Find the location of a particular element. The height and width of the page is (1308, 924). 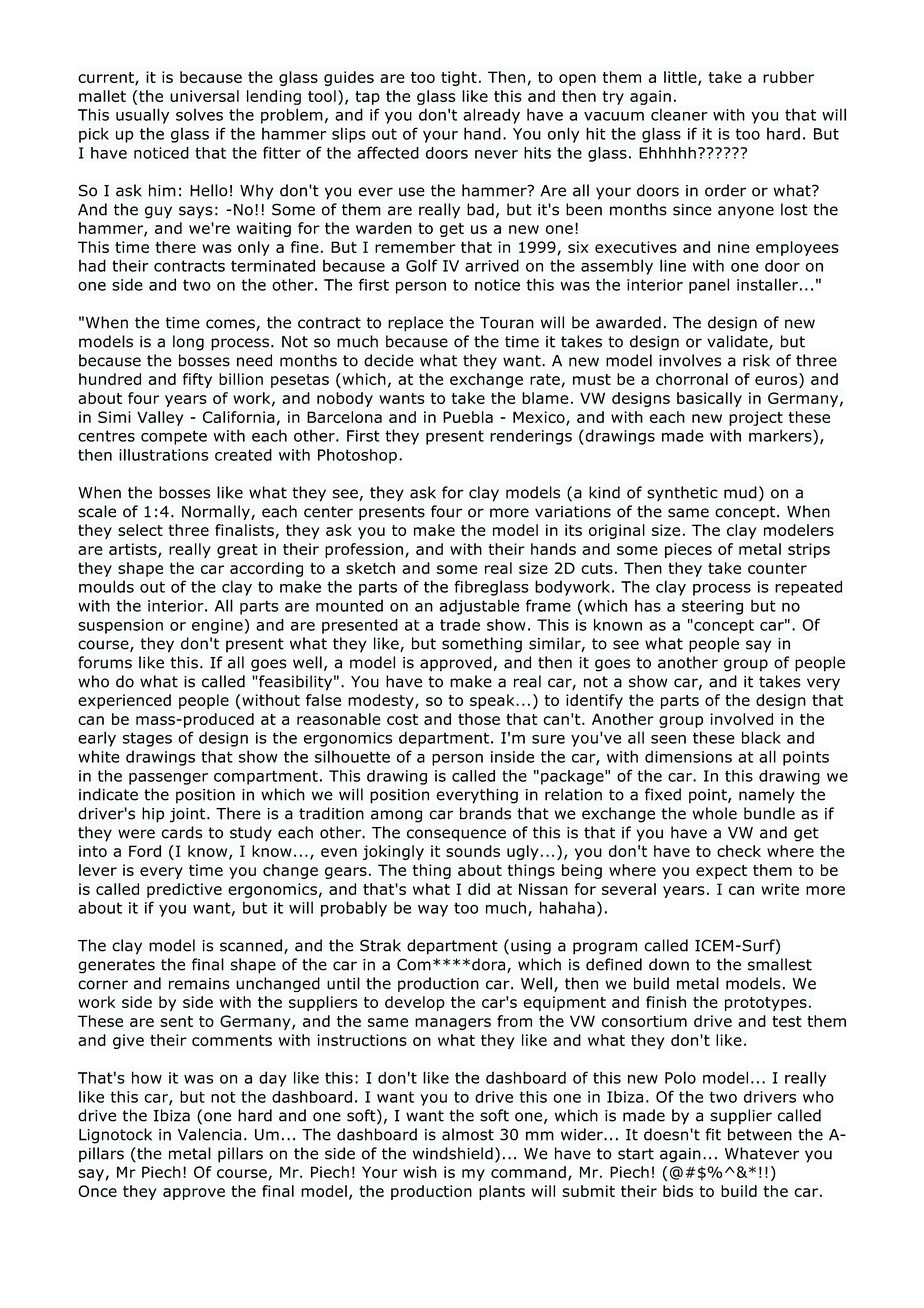

windshield is located at coordinates (453, 1153).
